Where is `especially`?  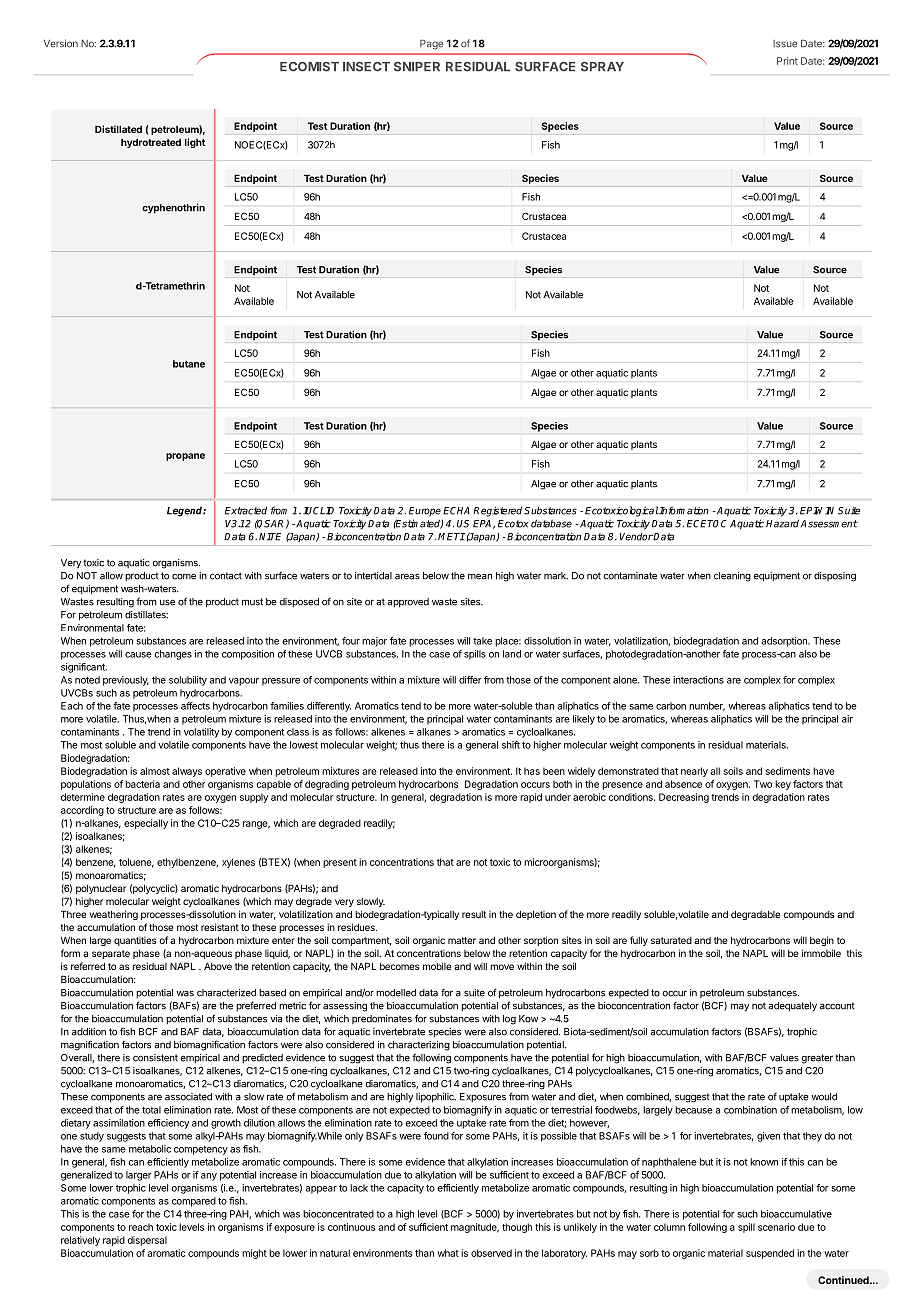
especially is located at coordinates (146, 824).
